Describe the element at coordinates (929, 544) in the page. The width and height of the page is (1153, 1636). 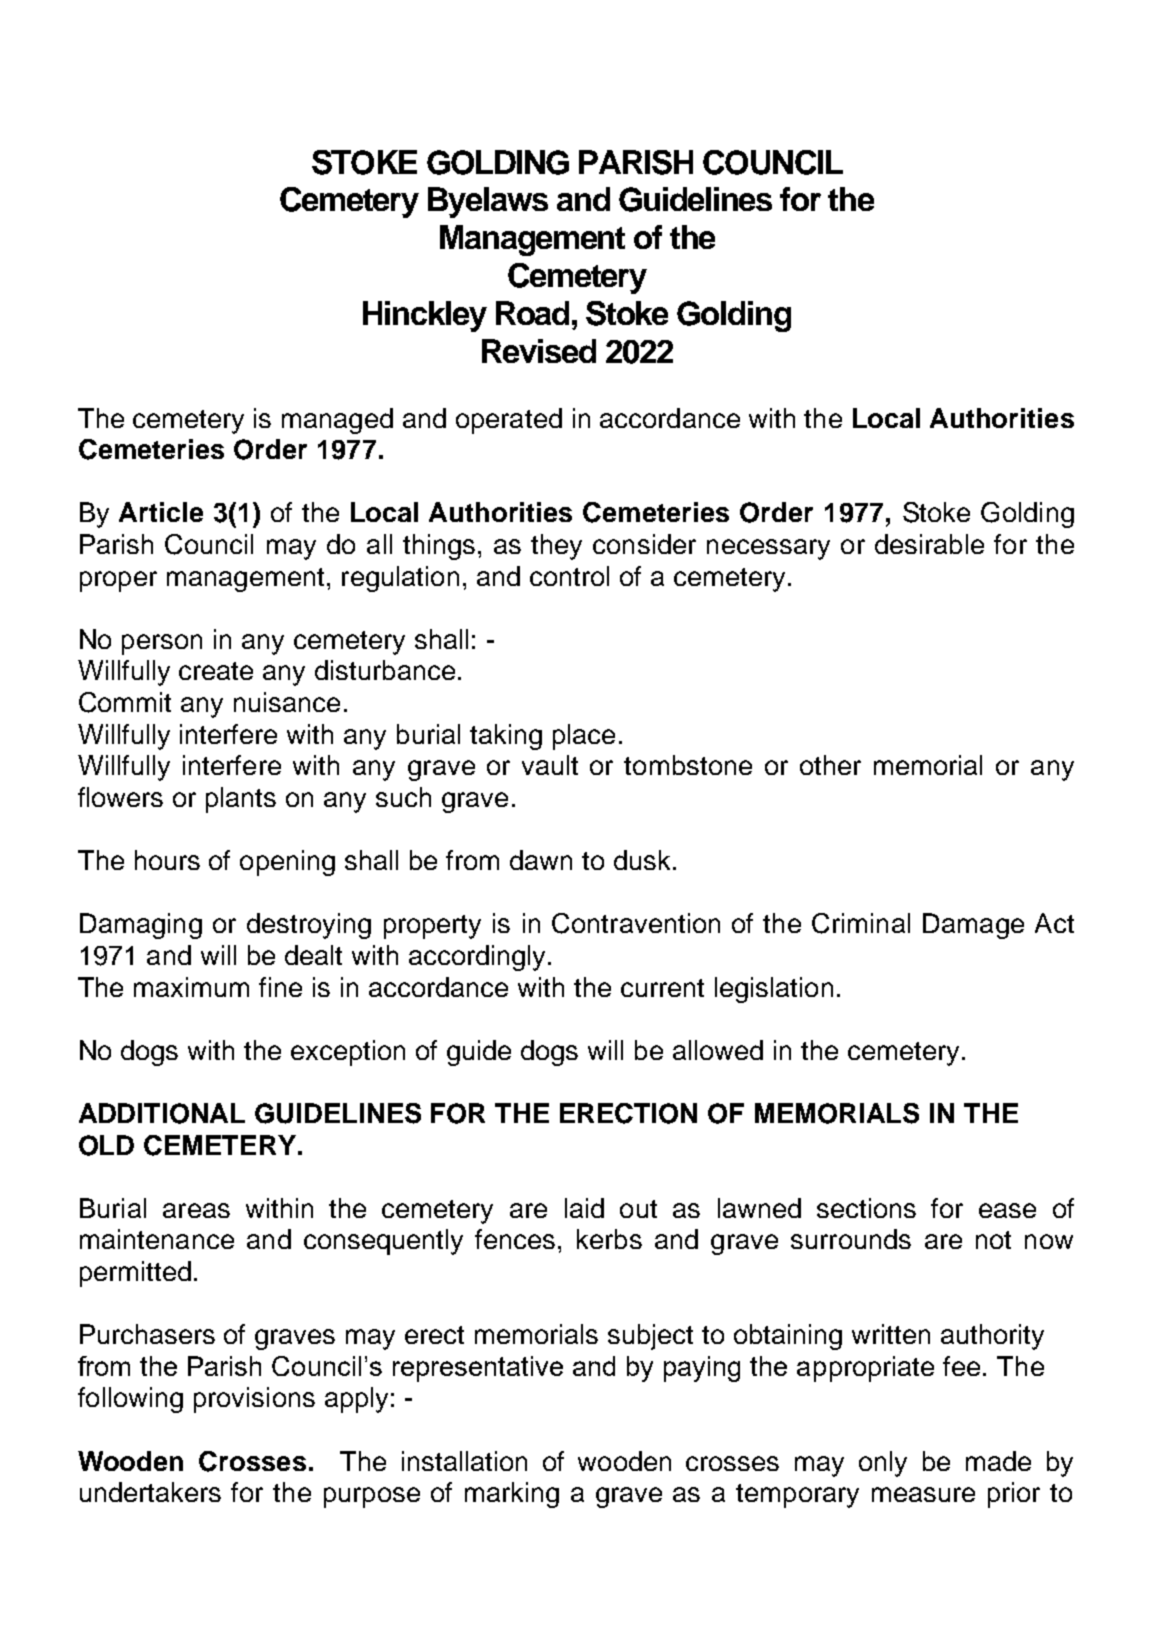
I see `desirable` at that location.
